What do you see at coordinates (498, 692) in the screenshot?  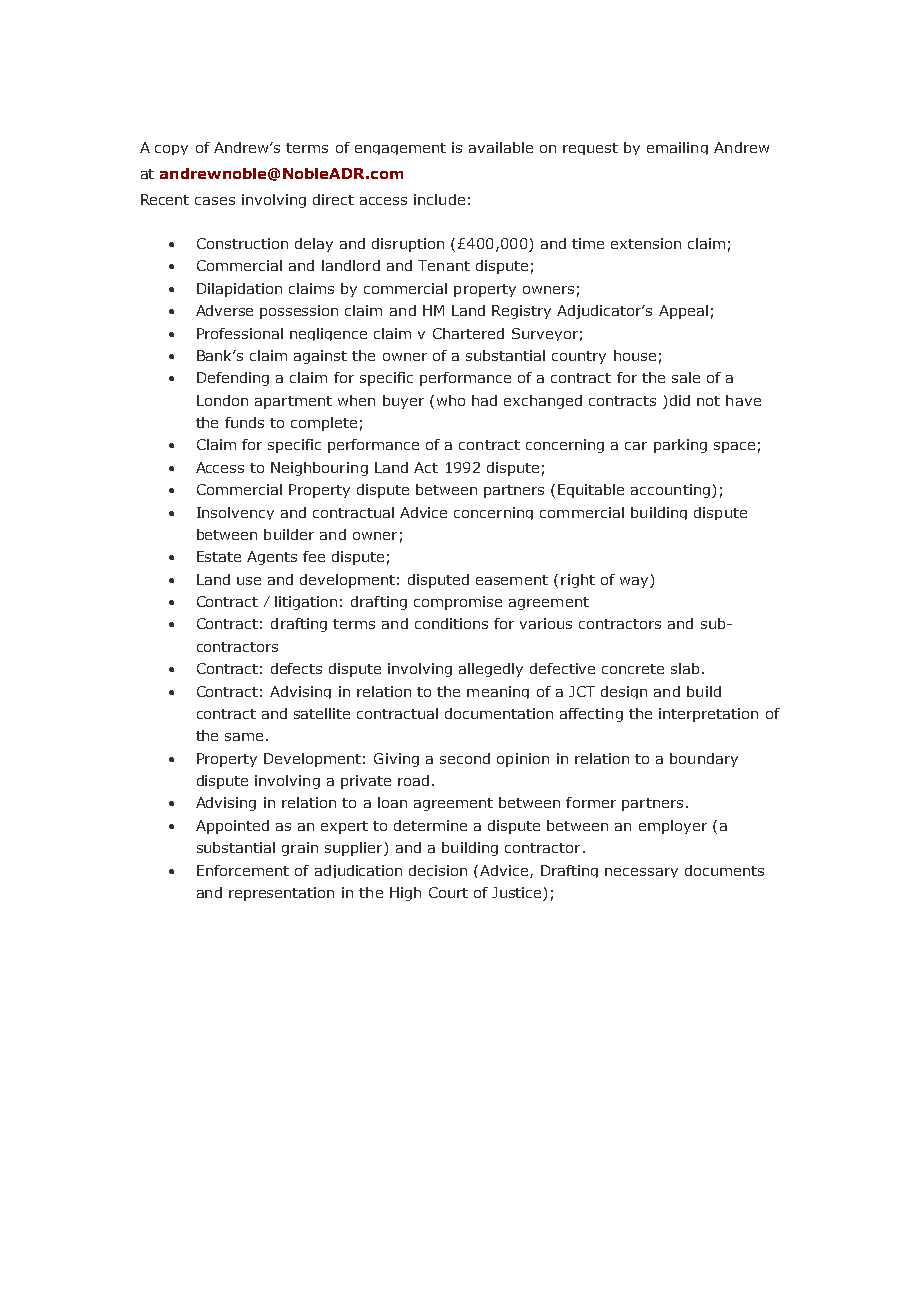 I see `meaning` at bounding box center [498, 692].
